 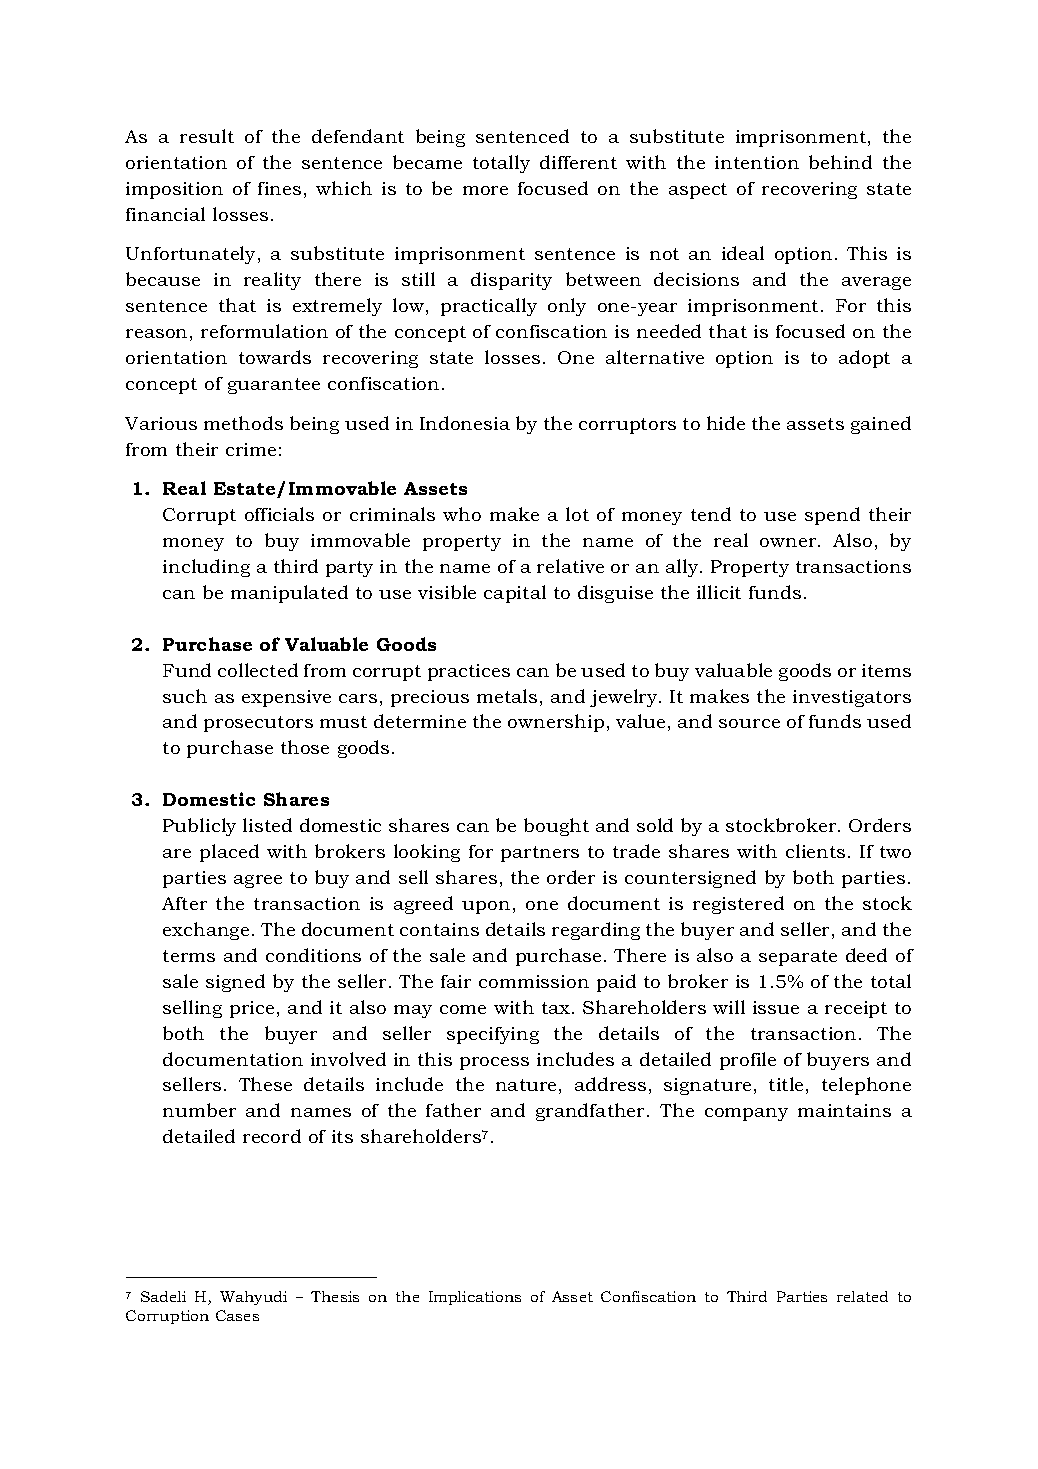 What do you see at coordinates (258, 724) in the screenshot?
I see `prosecutors` at bounding box center [258, 724].
